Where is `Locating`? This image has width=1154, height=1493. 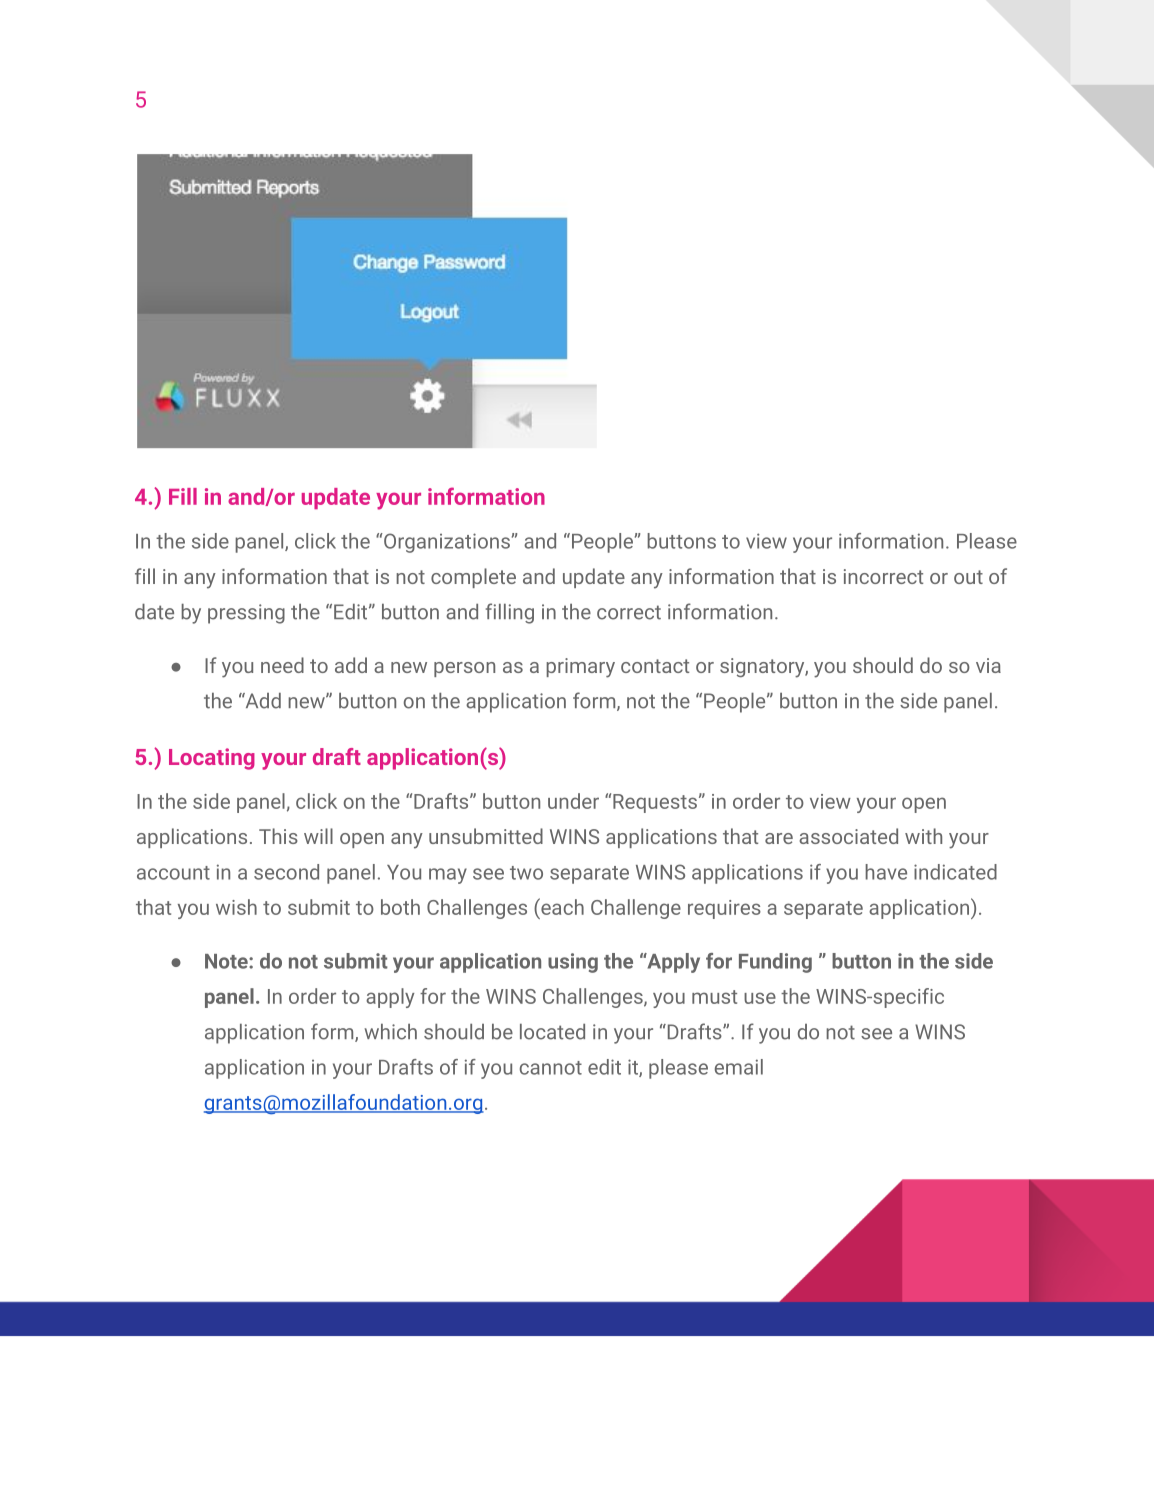 Locating is located at coordinates (212, 759).
